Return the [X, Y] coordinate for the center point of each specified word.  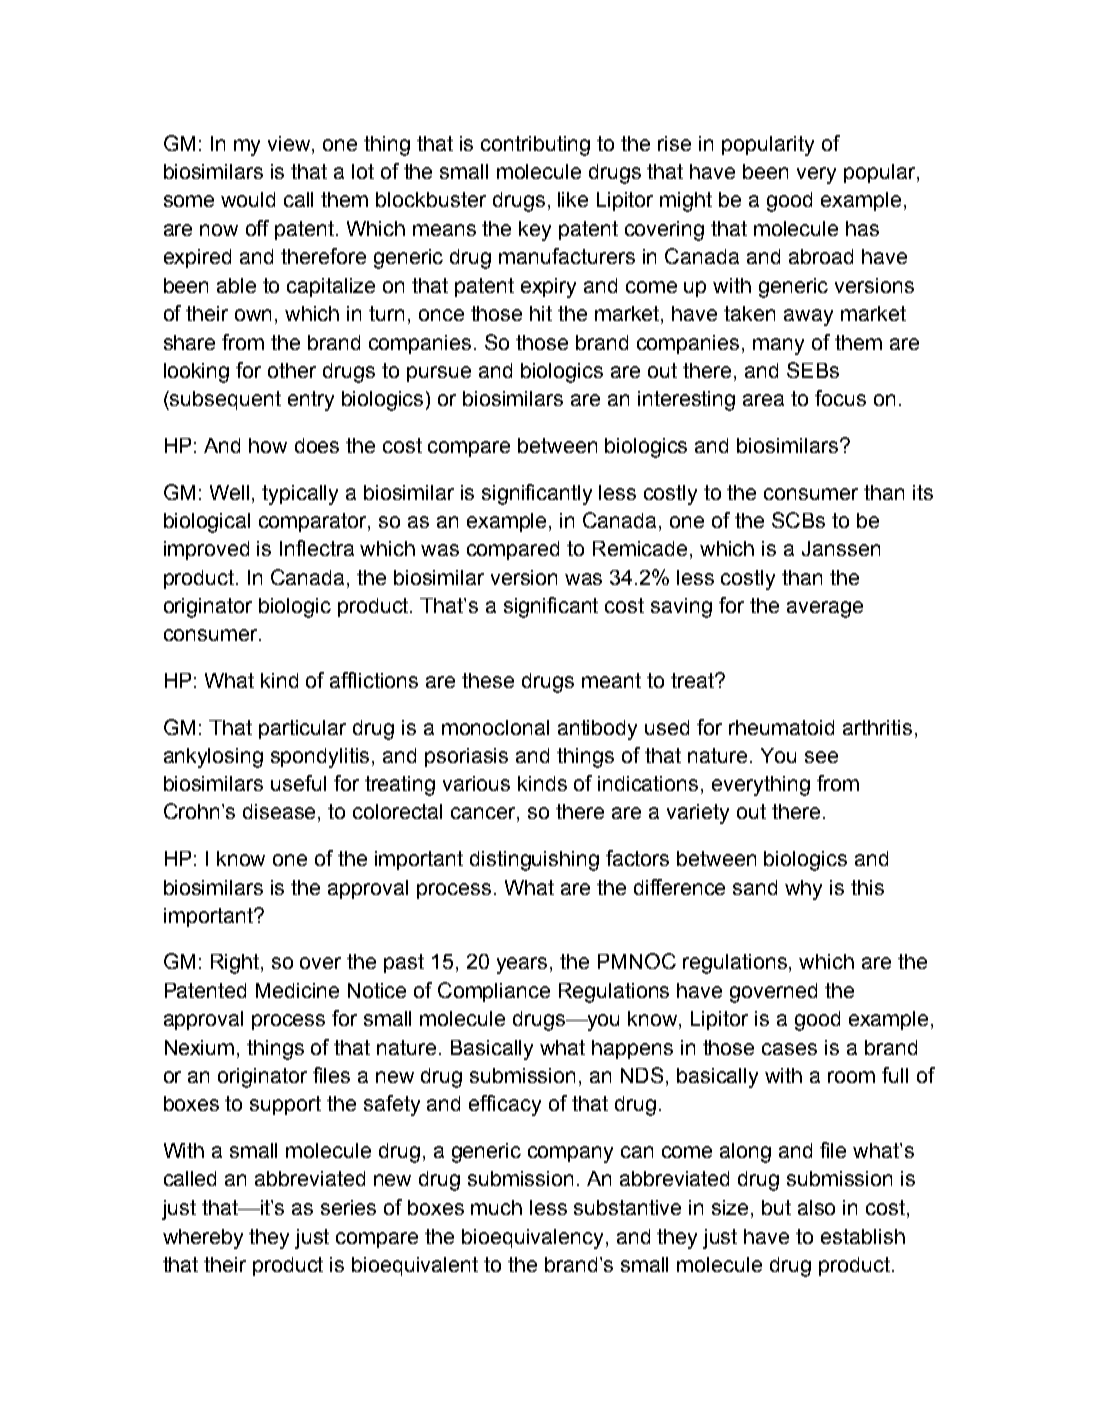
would [248, 199]
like [573, 199]
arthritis [877, 727]
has [862, 228]
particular [302, 729]
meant [611, 680]
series [348, 1207]
